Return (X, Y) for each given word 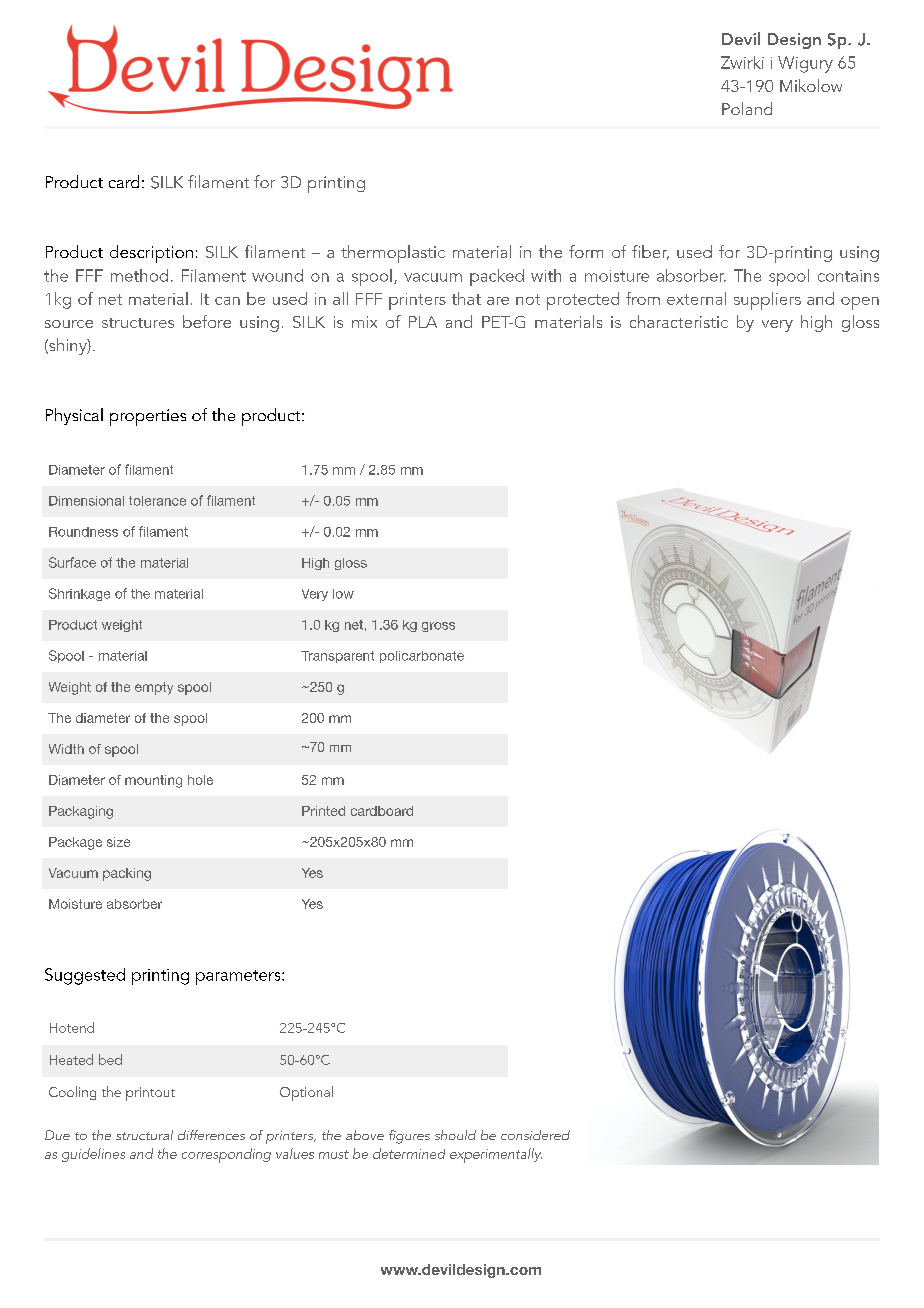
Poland (747, 108)
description (151, 254)
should (455, 1135)
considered (535, 1135)
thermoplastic (393, 254)
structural (144, 1135)
